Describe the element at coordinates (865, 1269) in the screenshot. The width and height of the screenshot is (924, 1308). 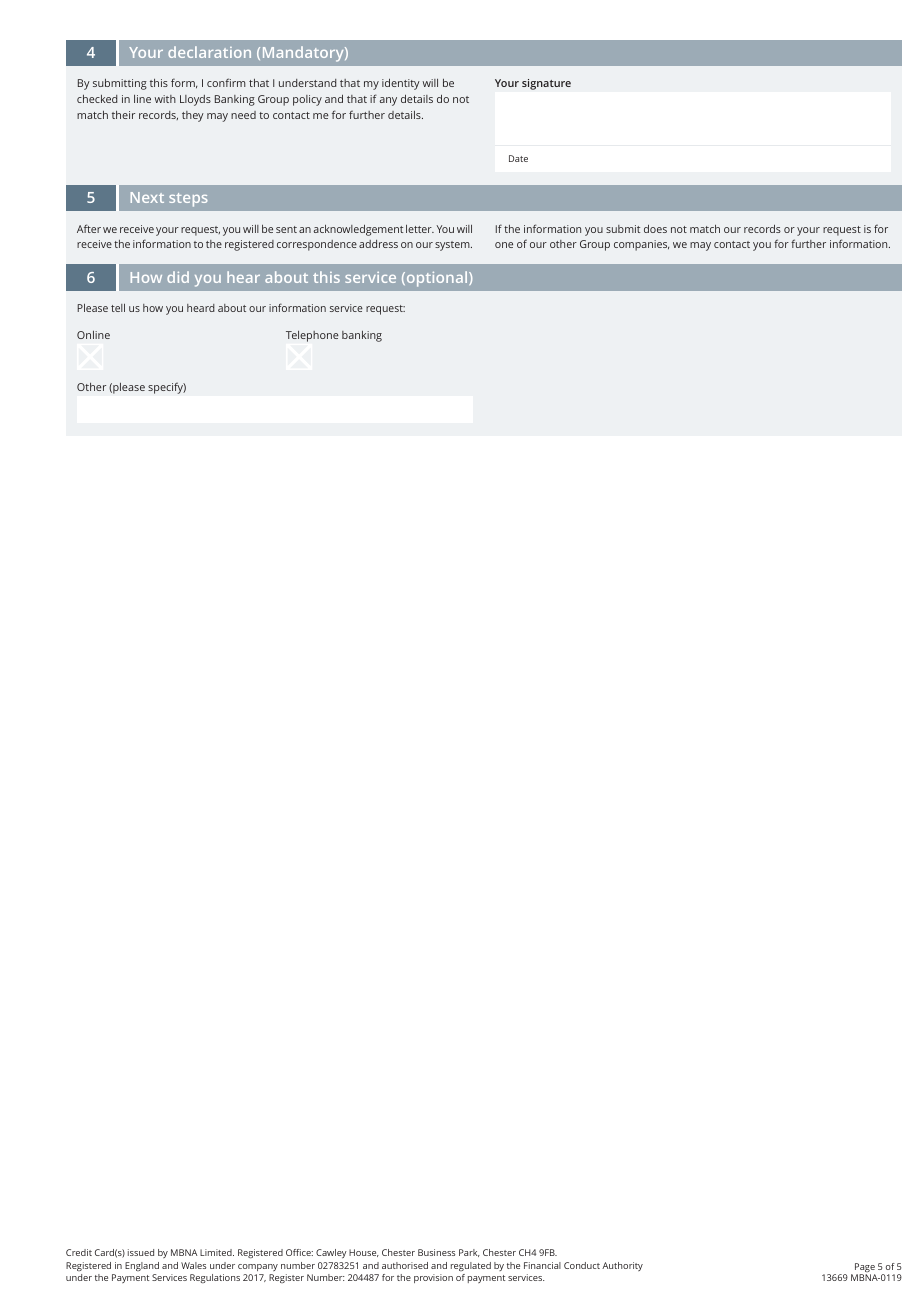
I see `Page` at that location.
